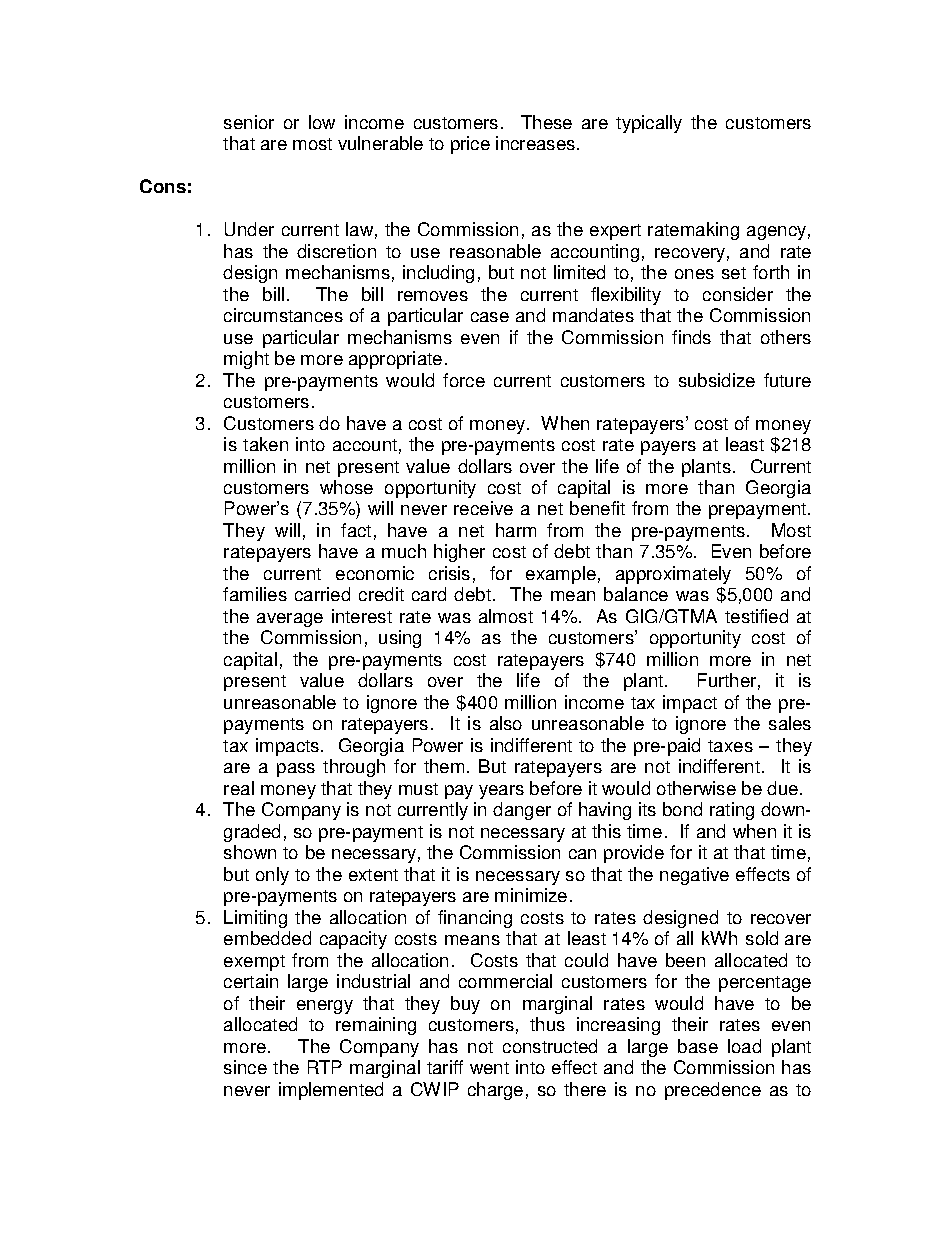 The height and width of the screenshot is (1233, 952). Describe the element at coordinates (561, 575) in the screenshot. I see `example` at that location.
